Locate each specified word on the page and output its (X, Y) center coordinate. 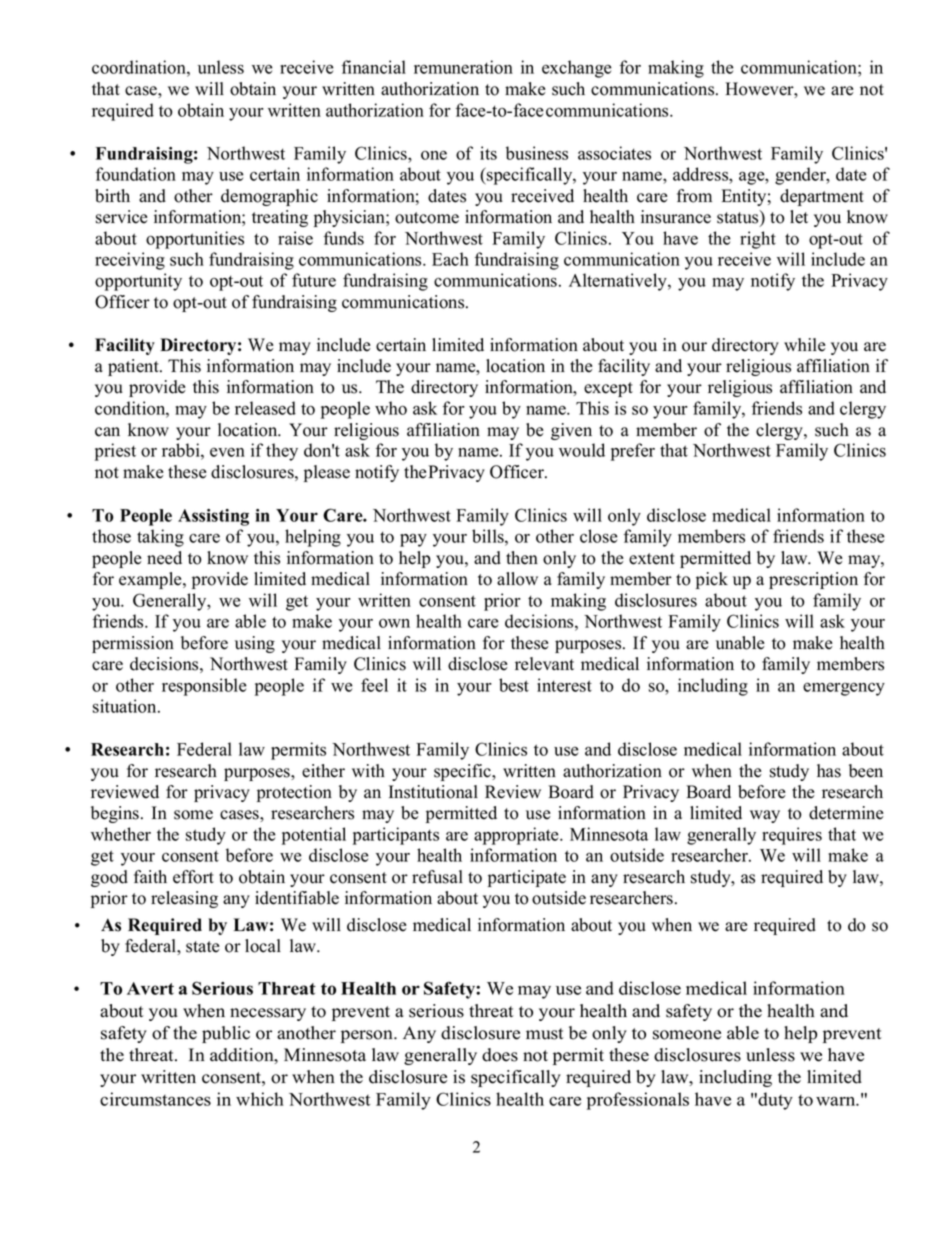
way (765, 816)
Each (450, 259)
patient (134, 367)
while (805, 345)
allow (517, 579)
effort (193, 877)
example (151, 580)
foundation (136, 174)
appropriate (517, 836)
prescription (813, 580)
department (822, 197)
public (226, 1034)
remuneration (463, 67)
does (500, 1055)
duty (775, 1101)
